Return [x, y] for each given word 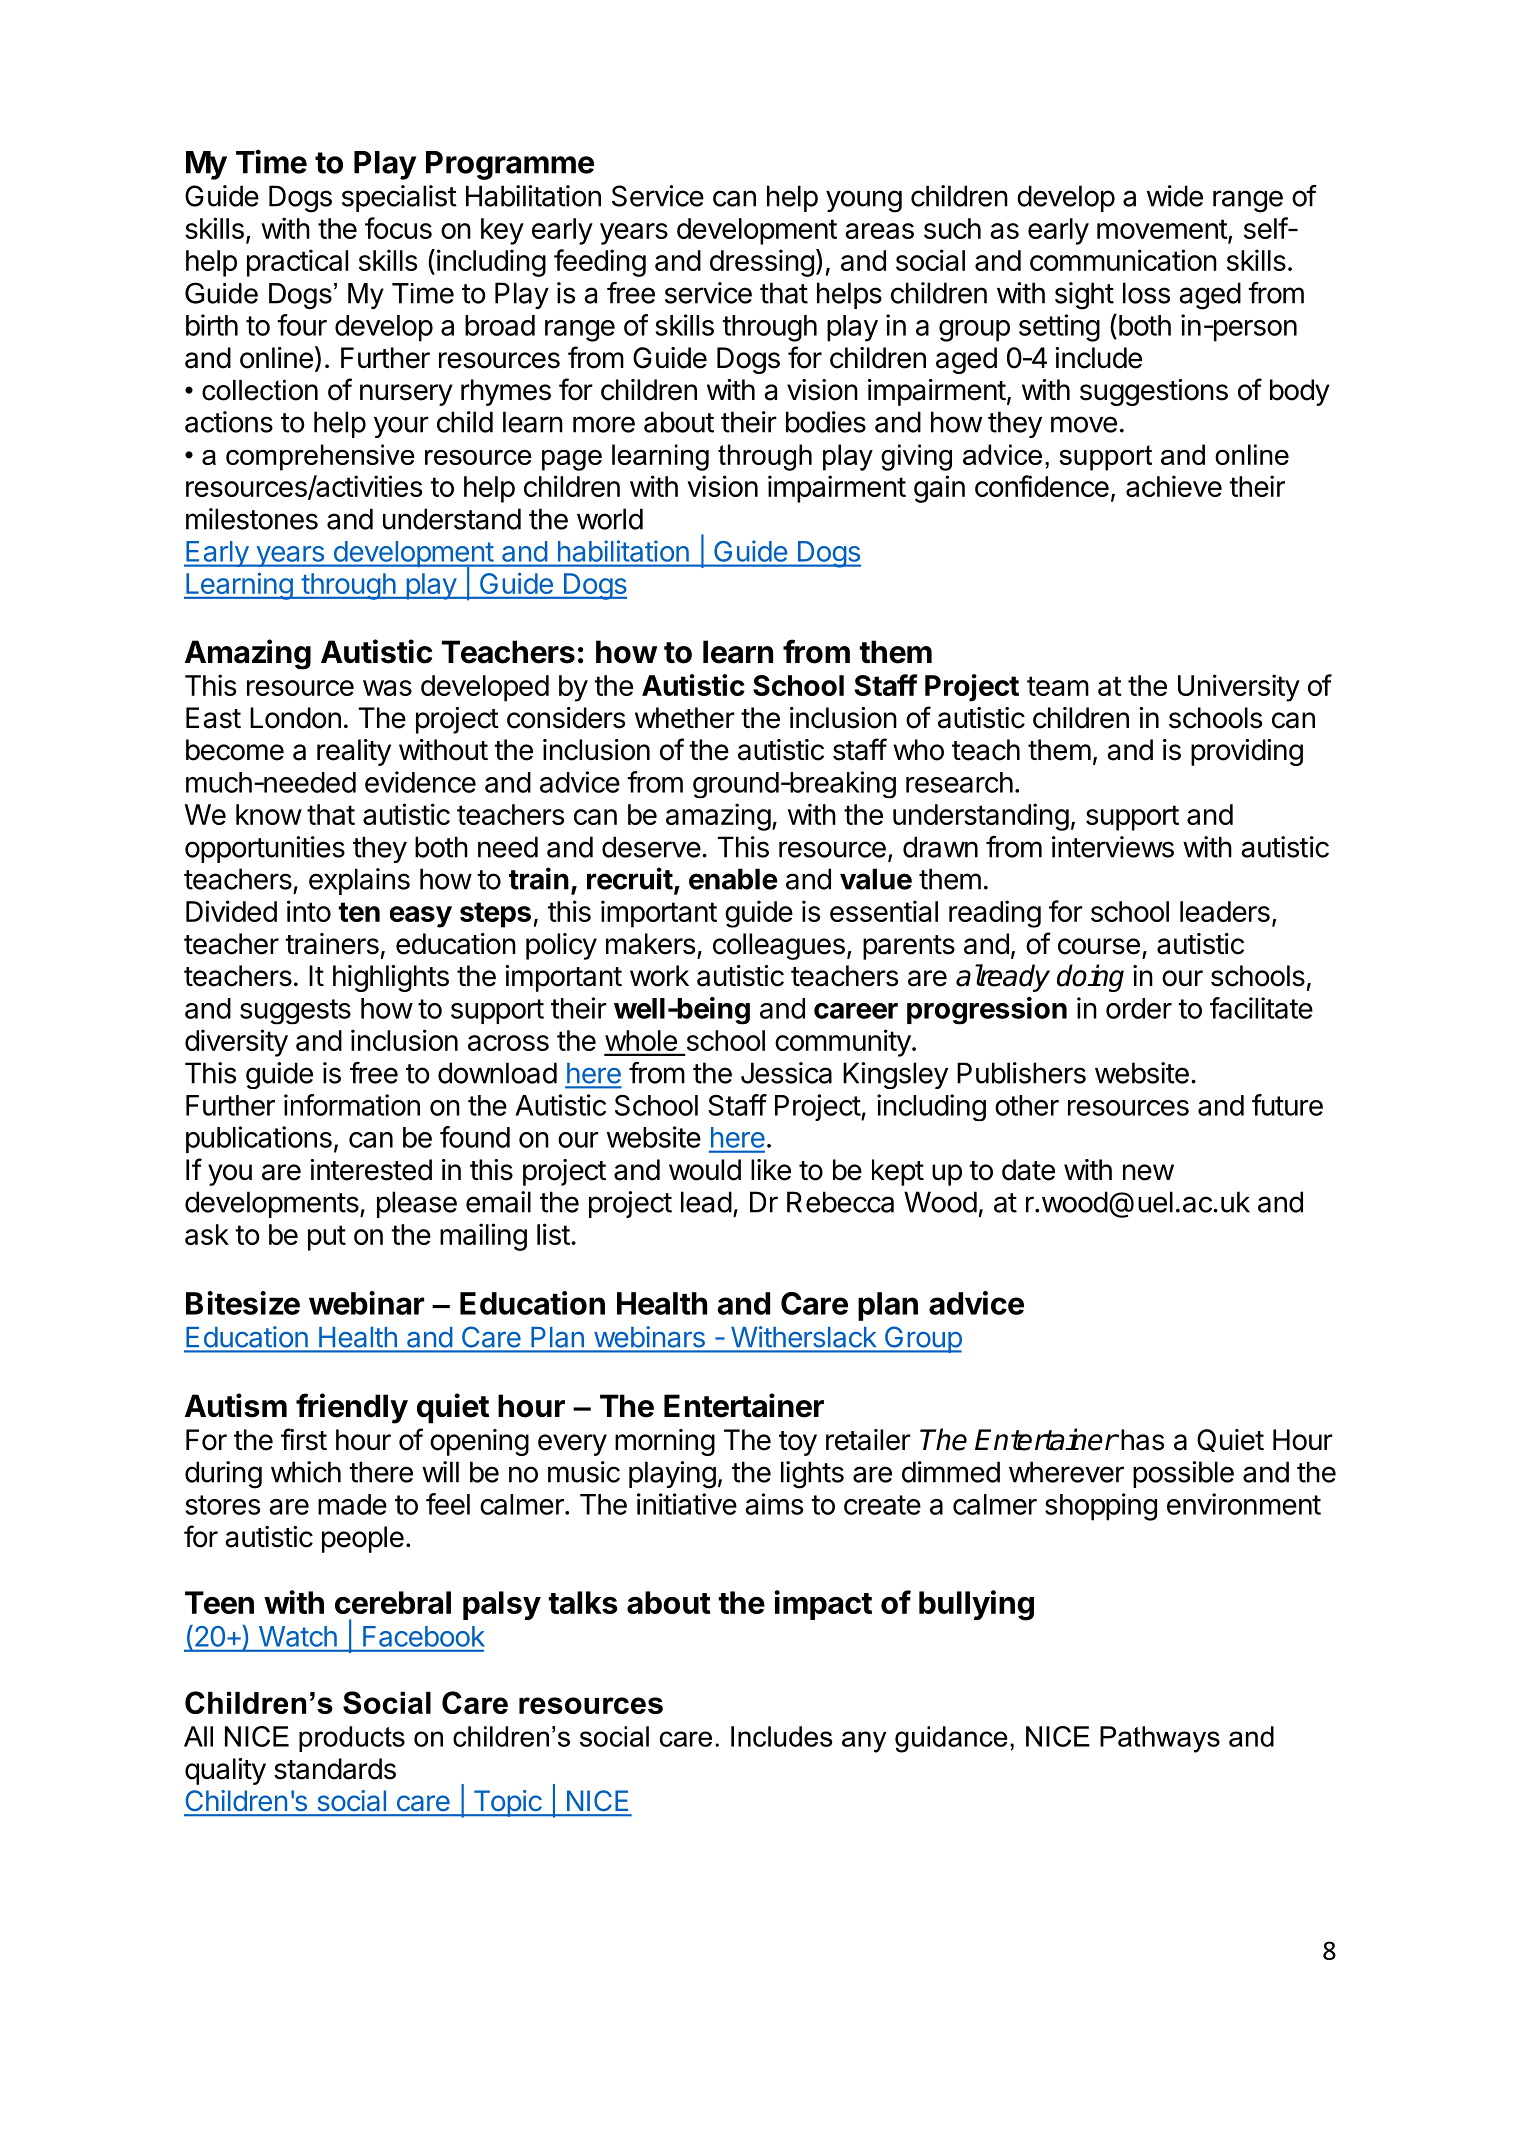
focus [398, 228]
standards [335, 1769]
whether [685, 718]
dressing [762, 263]
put [327, 1238]
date [1028, 1170]
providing [1247, 752]
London [295, 718]
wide [1175, 196]
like [771, 1170]
